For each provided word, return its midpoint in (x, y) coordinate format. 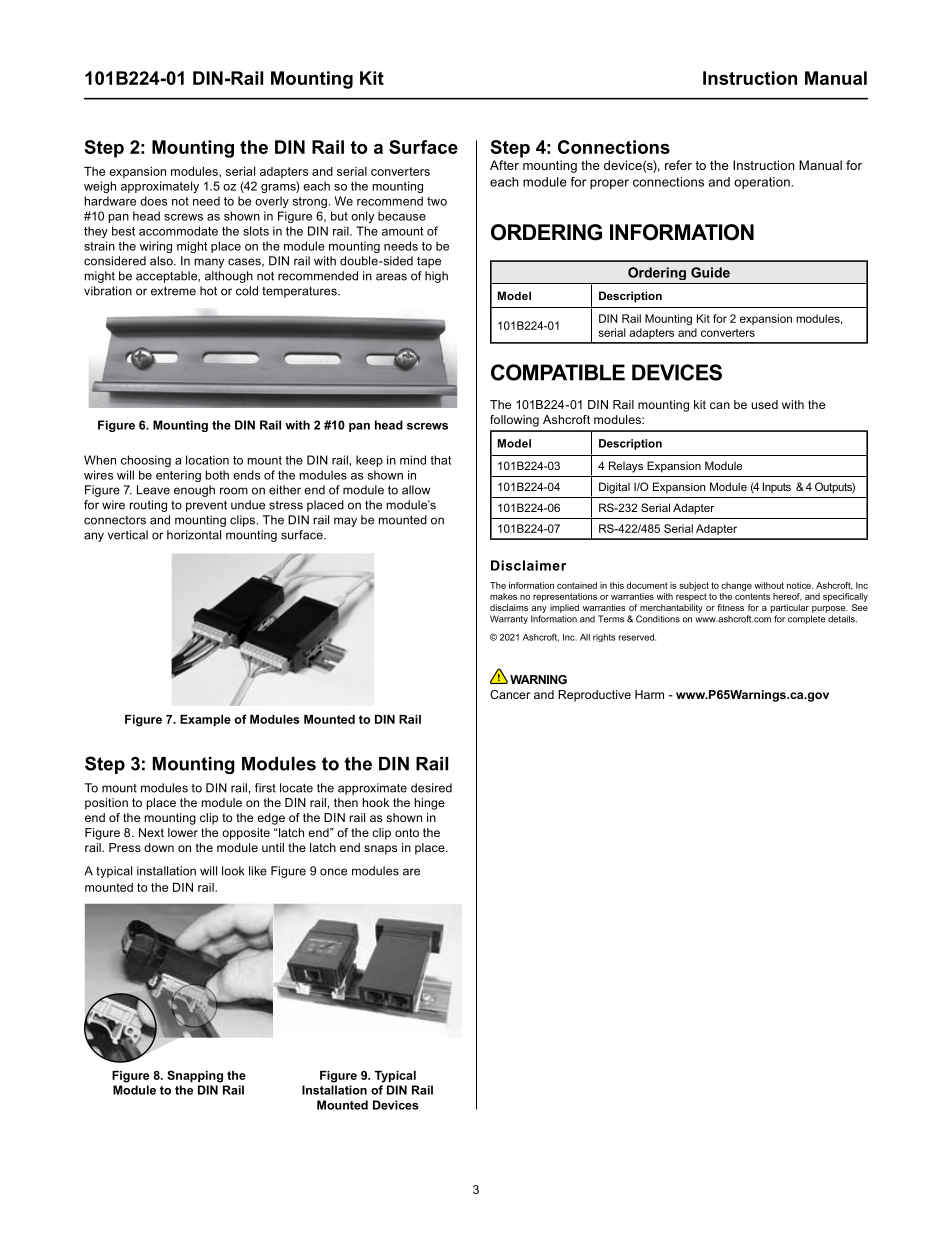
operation (763, 183)
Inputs (777, 487)
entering (178, 476)
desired (431, 788)
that (440, 460)
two (437, 201)
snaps (380, 850)
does (154, 201)
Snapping (195, 1076)
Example (205, 721)
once (333, 872)
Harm (649, 694)
